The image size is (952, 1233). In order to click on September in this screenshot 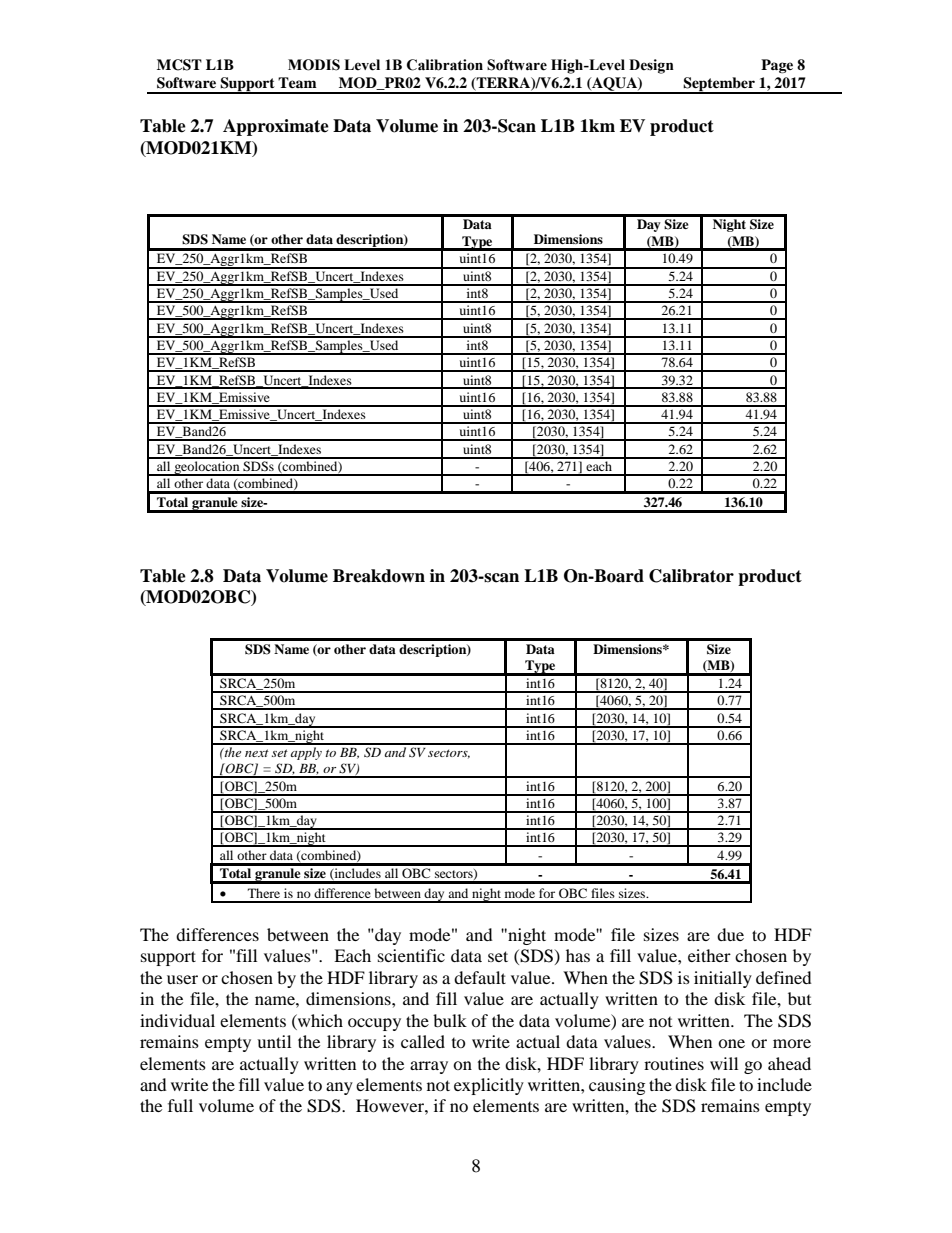, I will do `click(719, 85)`.
